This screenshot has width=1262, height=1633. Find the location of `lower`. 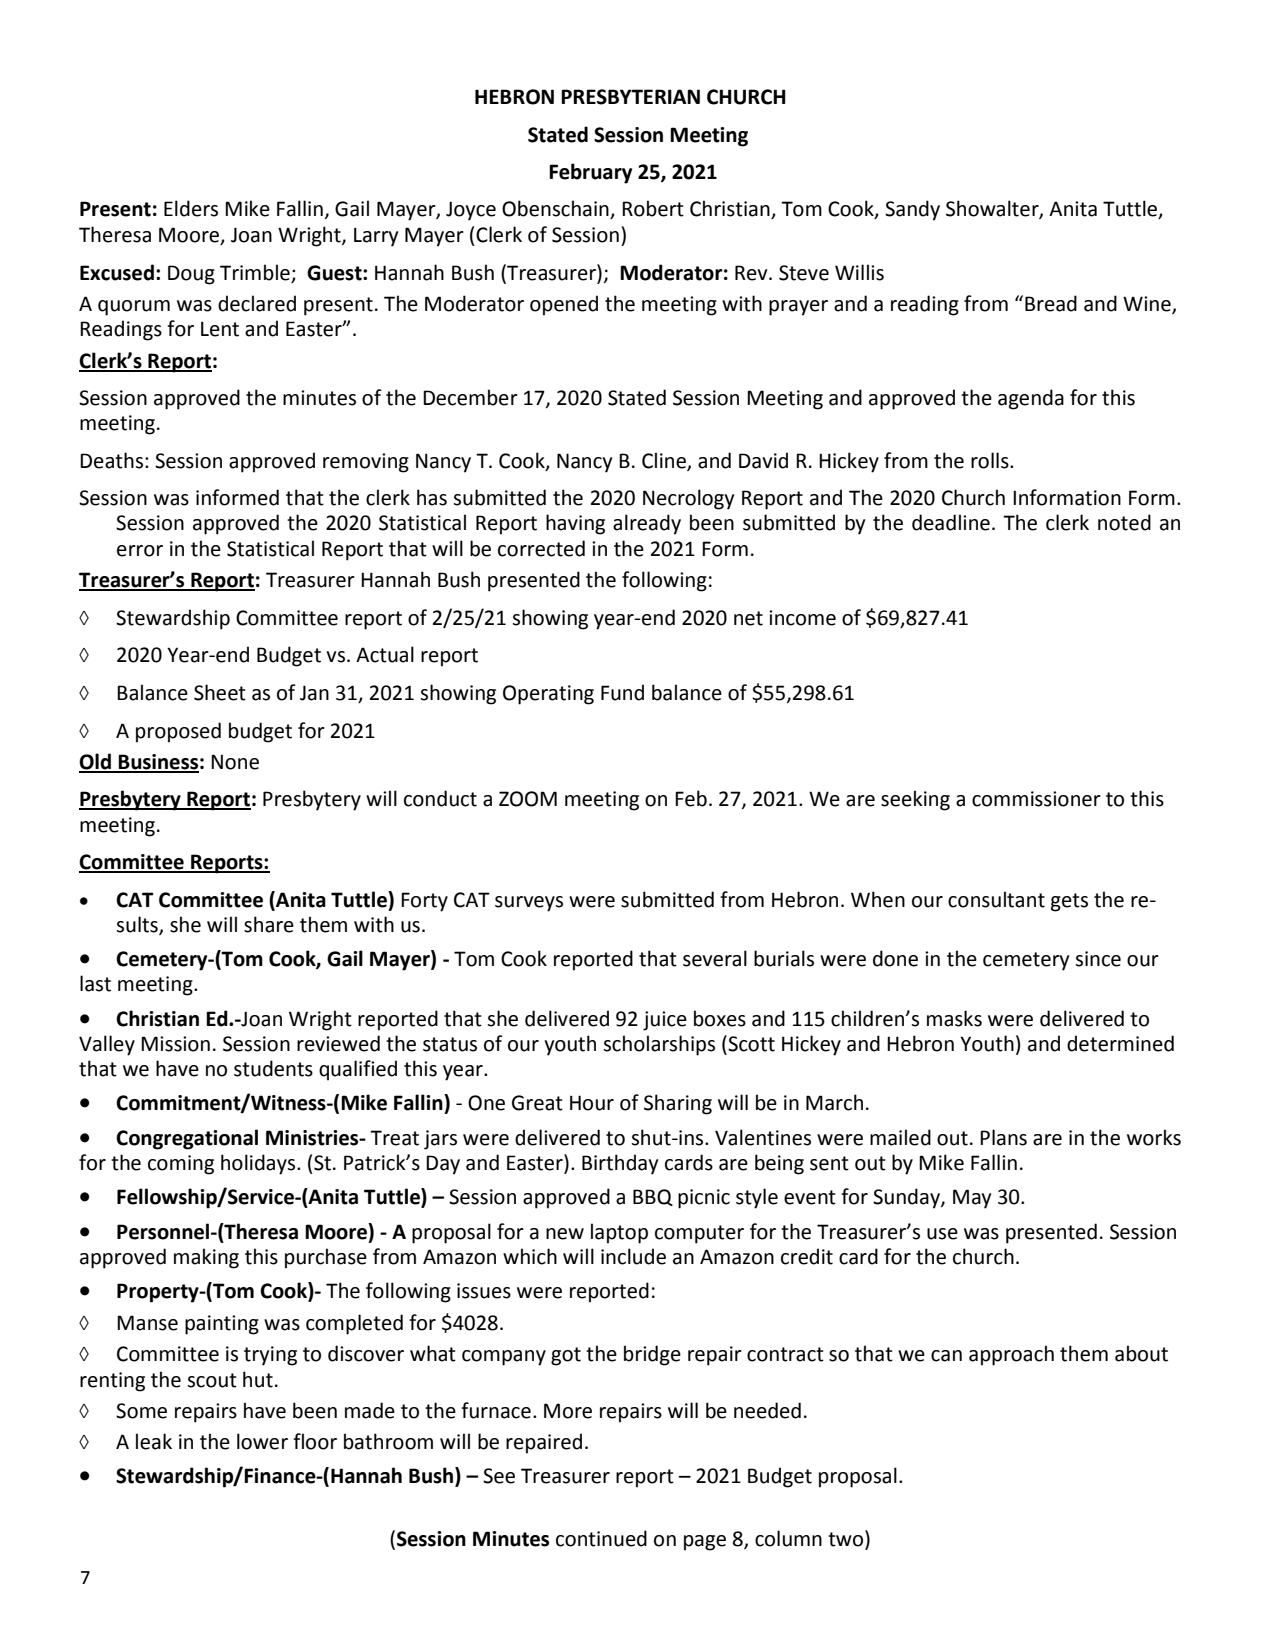

lower is located at coordinates (262, 1441).
